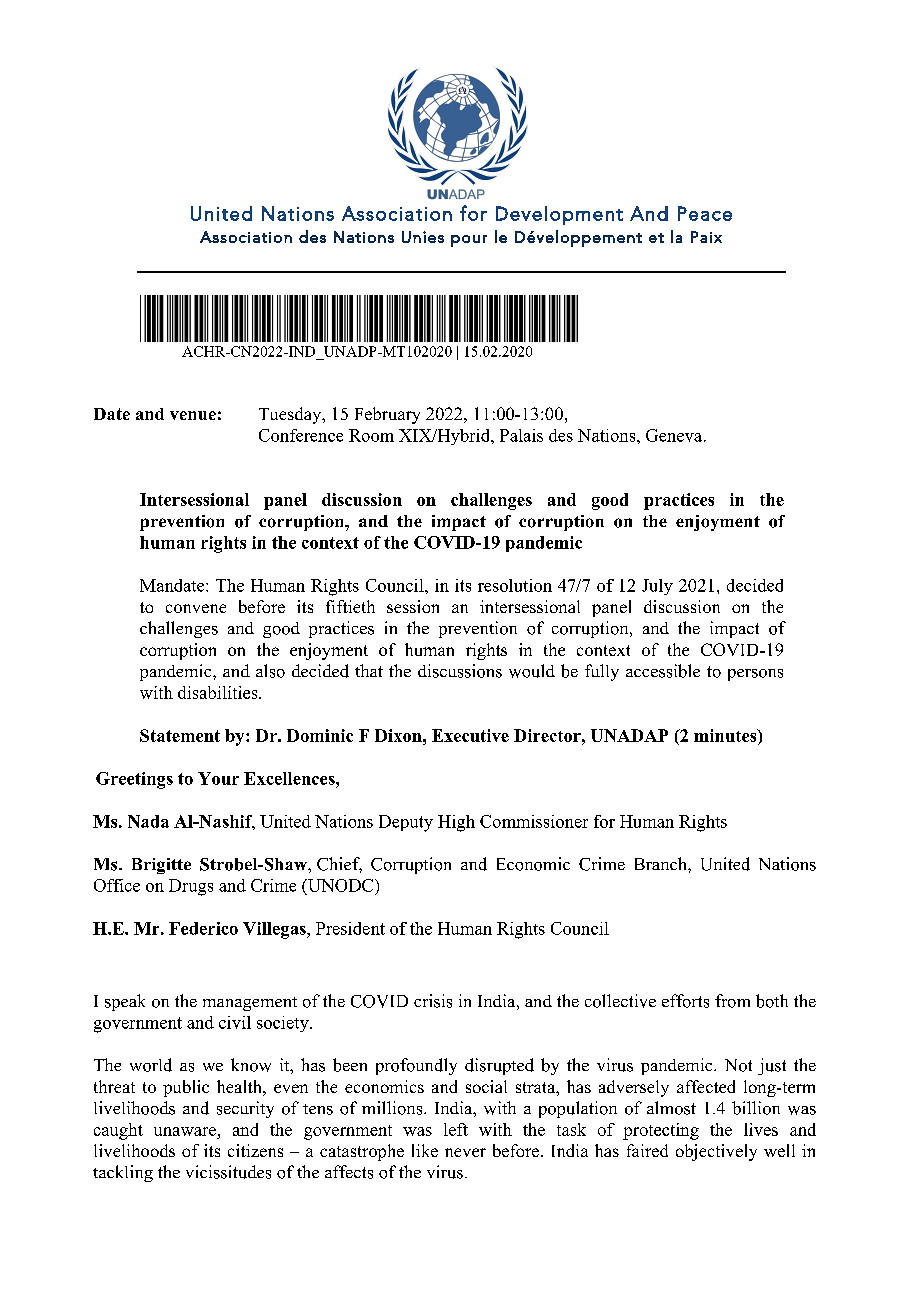  What do you see at coordinates (663, 671) in the image?
I see `accessible` at bounding box center [663, 671].
